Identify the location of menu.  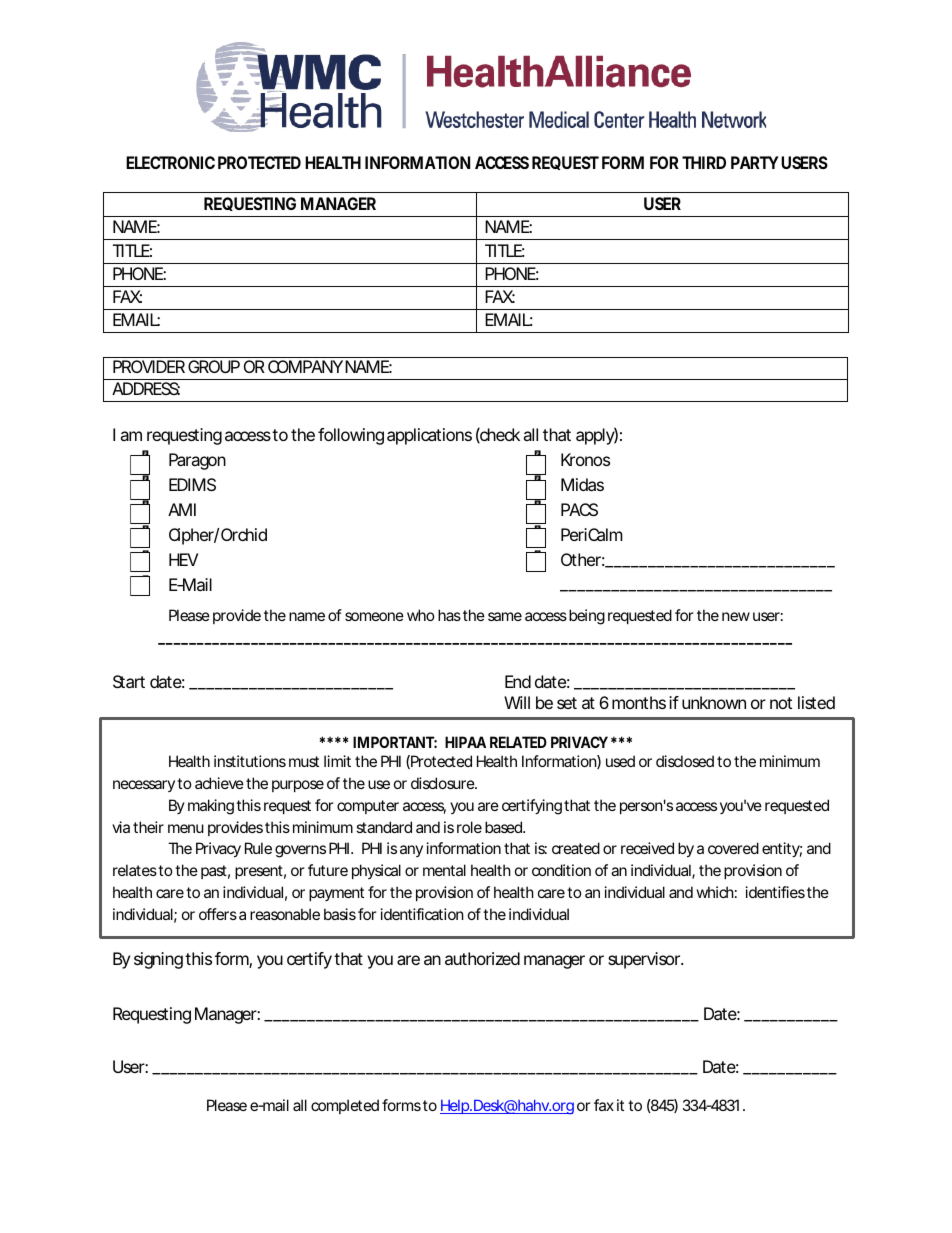
(186, 828).
